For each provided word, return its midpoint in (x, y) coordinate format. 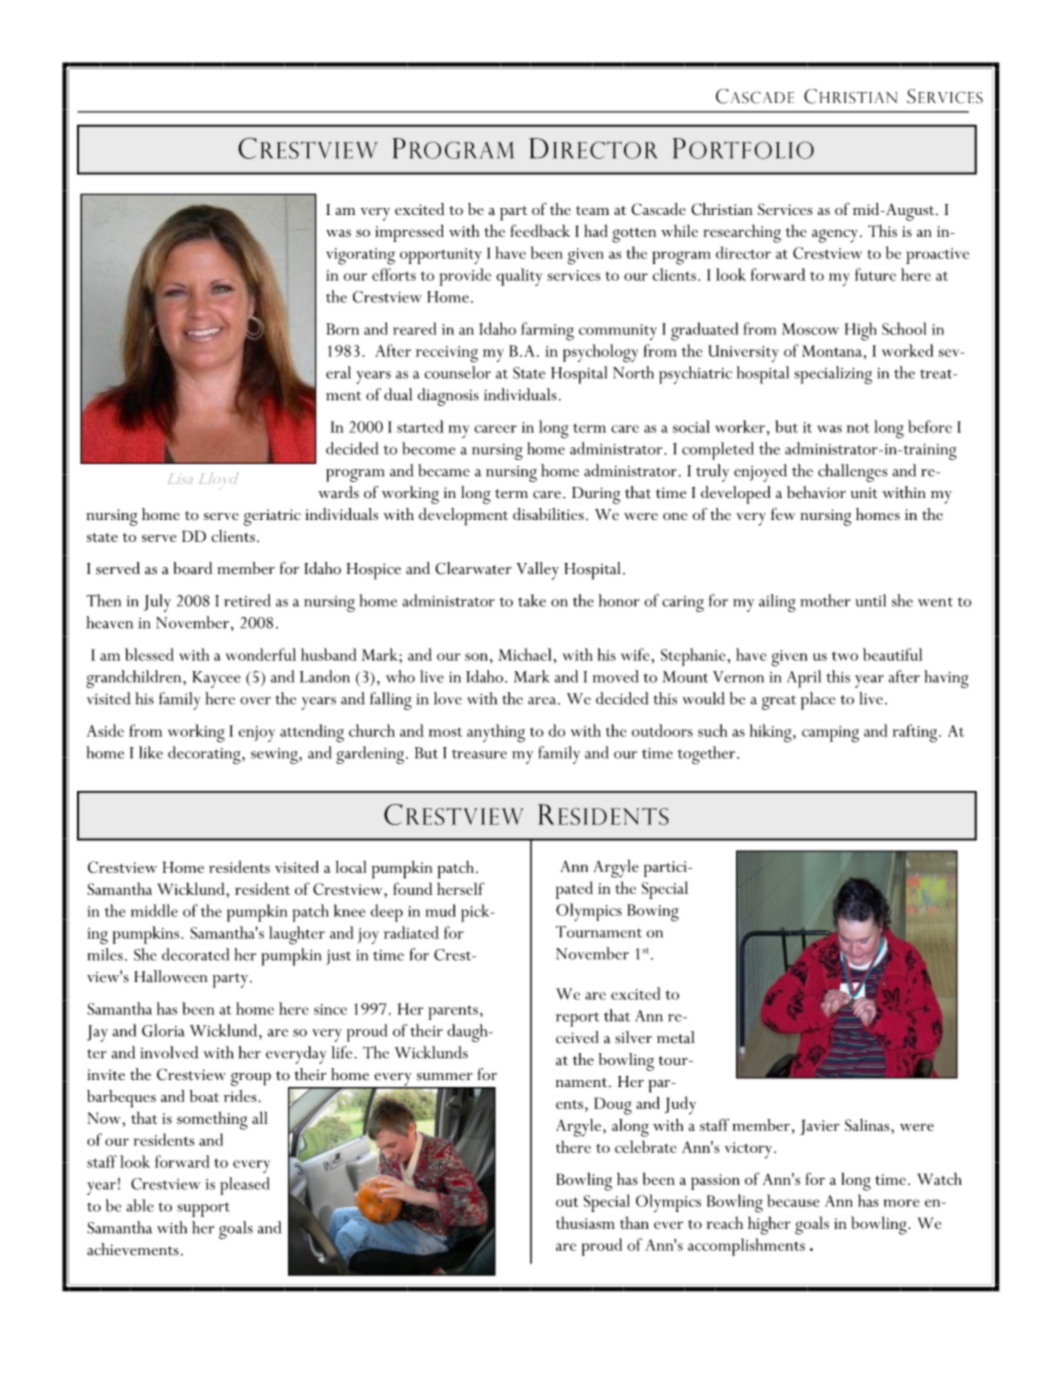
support (203, 1210)
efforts (394, 274)
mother (825, 600)
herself (460, 888)
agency (835, 236)
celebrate (646, 1146)
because (793, 1200)
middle (154, 910)
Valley (537, 571)
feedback (540, 230)
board (192, 568)
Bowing (653, 913)
